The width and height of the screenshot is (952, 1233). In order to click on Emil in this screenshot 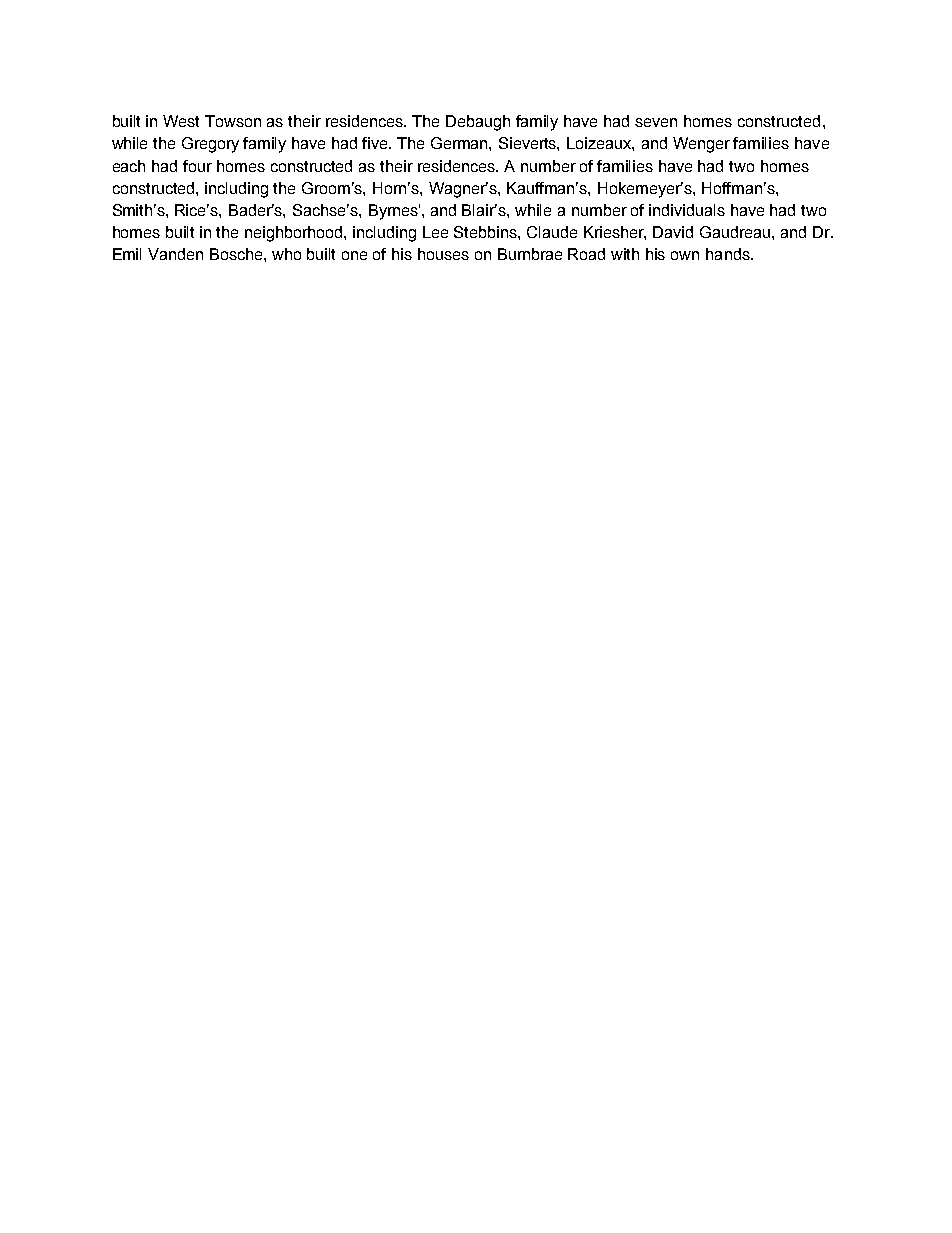, I will do `click(127, 254)`.
